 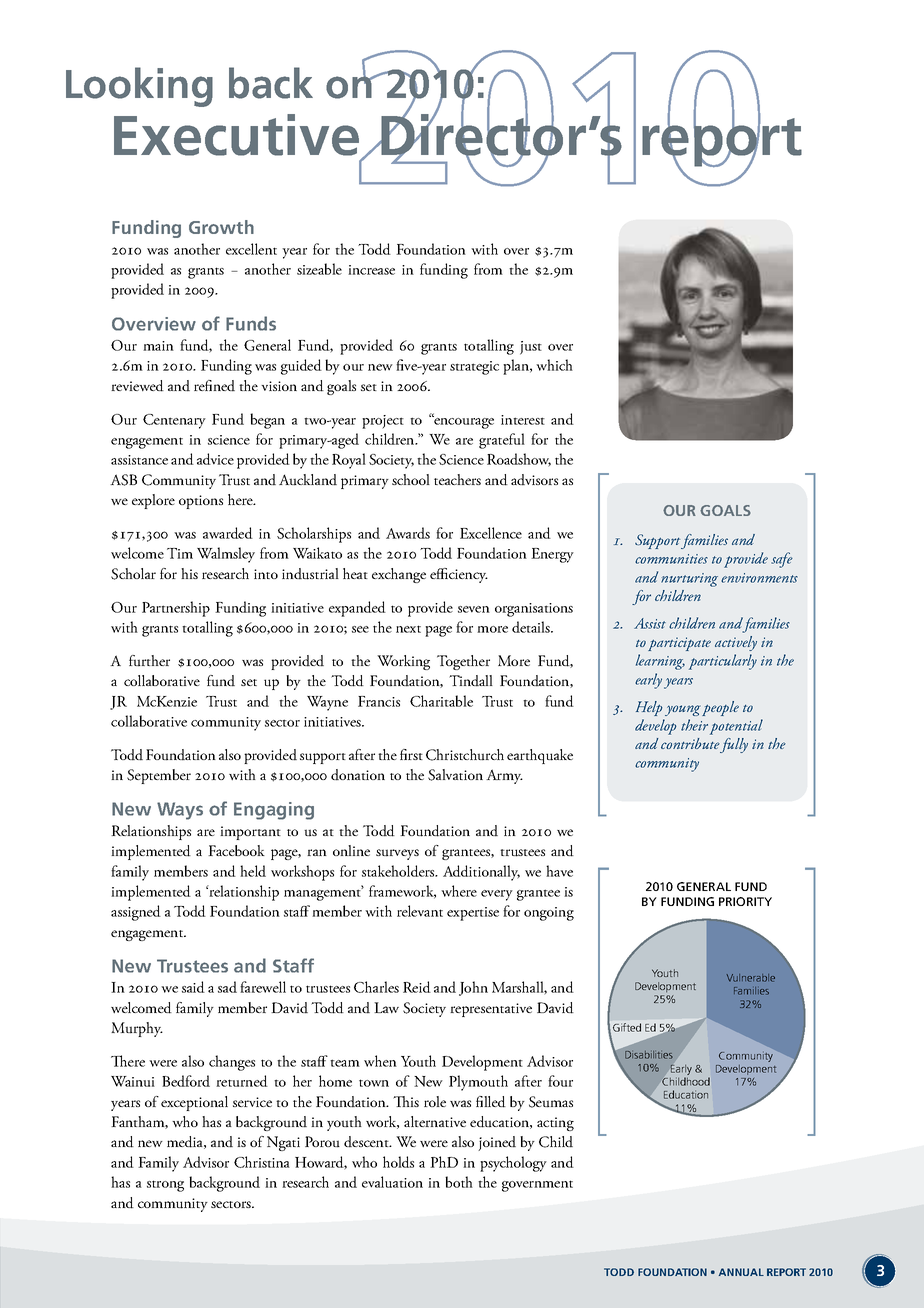 I want to click on John, so click(x=473, y=988).
